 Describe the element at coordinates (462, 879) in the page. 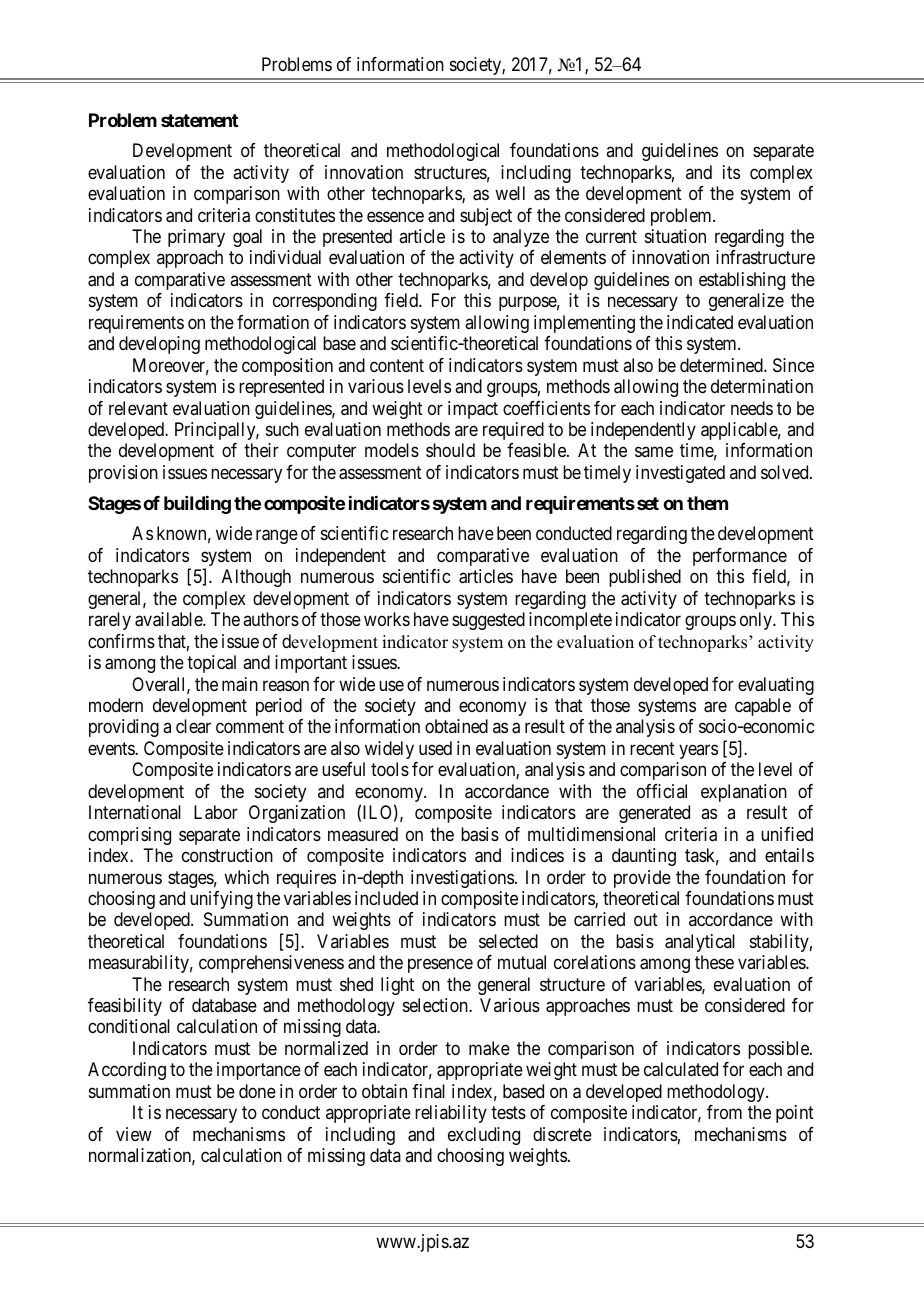

I see `investigations` at that location.
